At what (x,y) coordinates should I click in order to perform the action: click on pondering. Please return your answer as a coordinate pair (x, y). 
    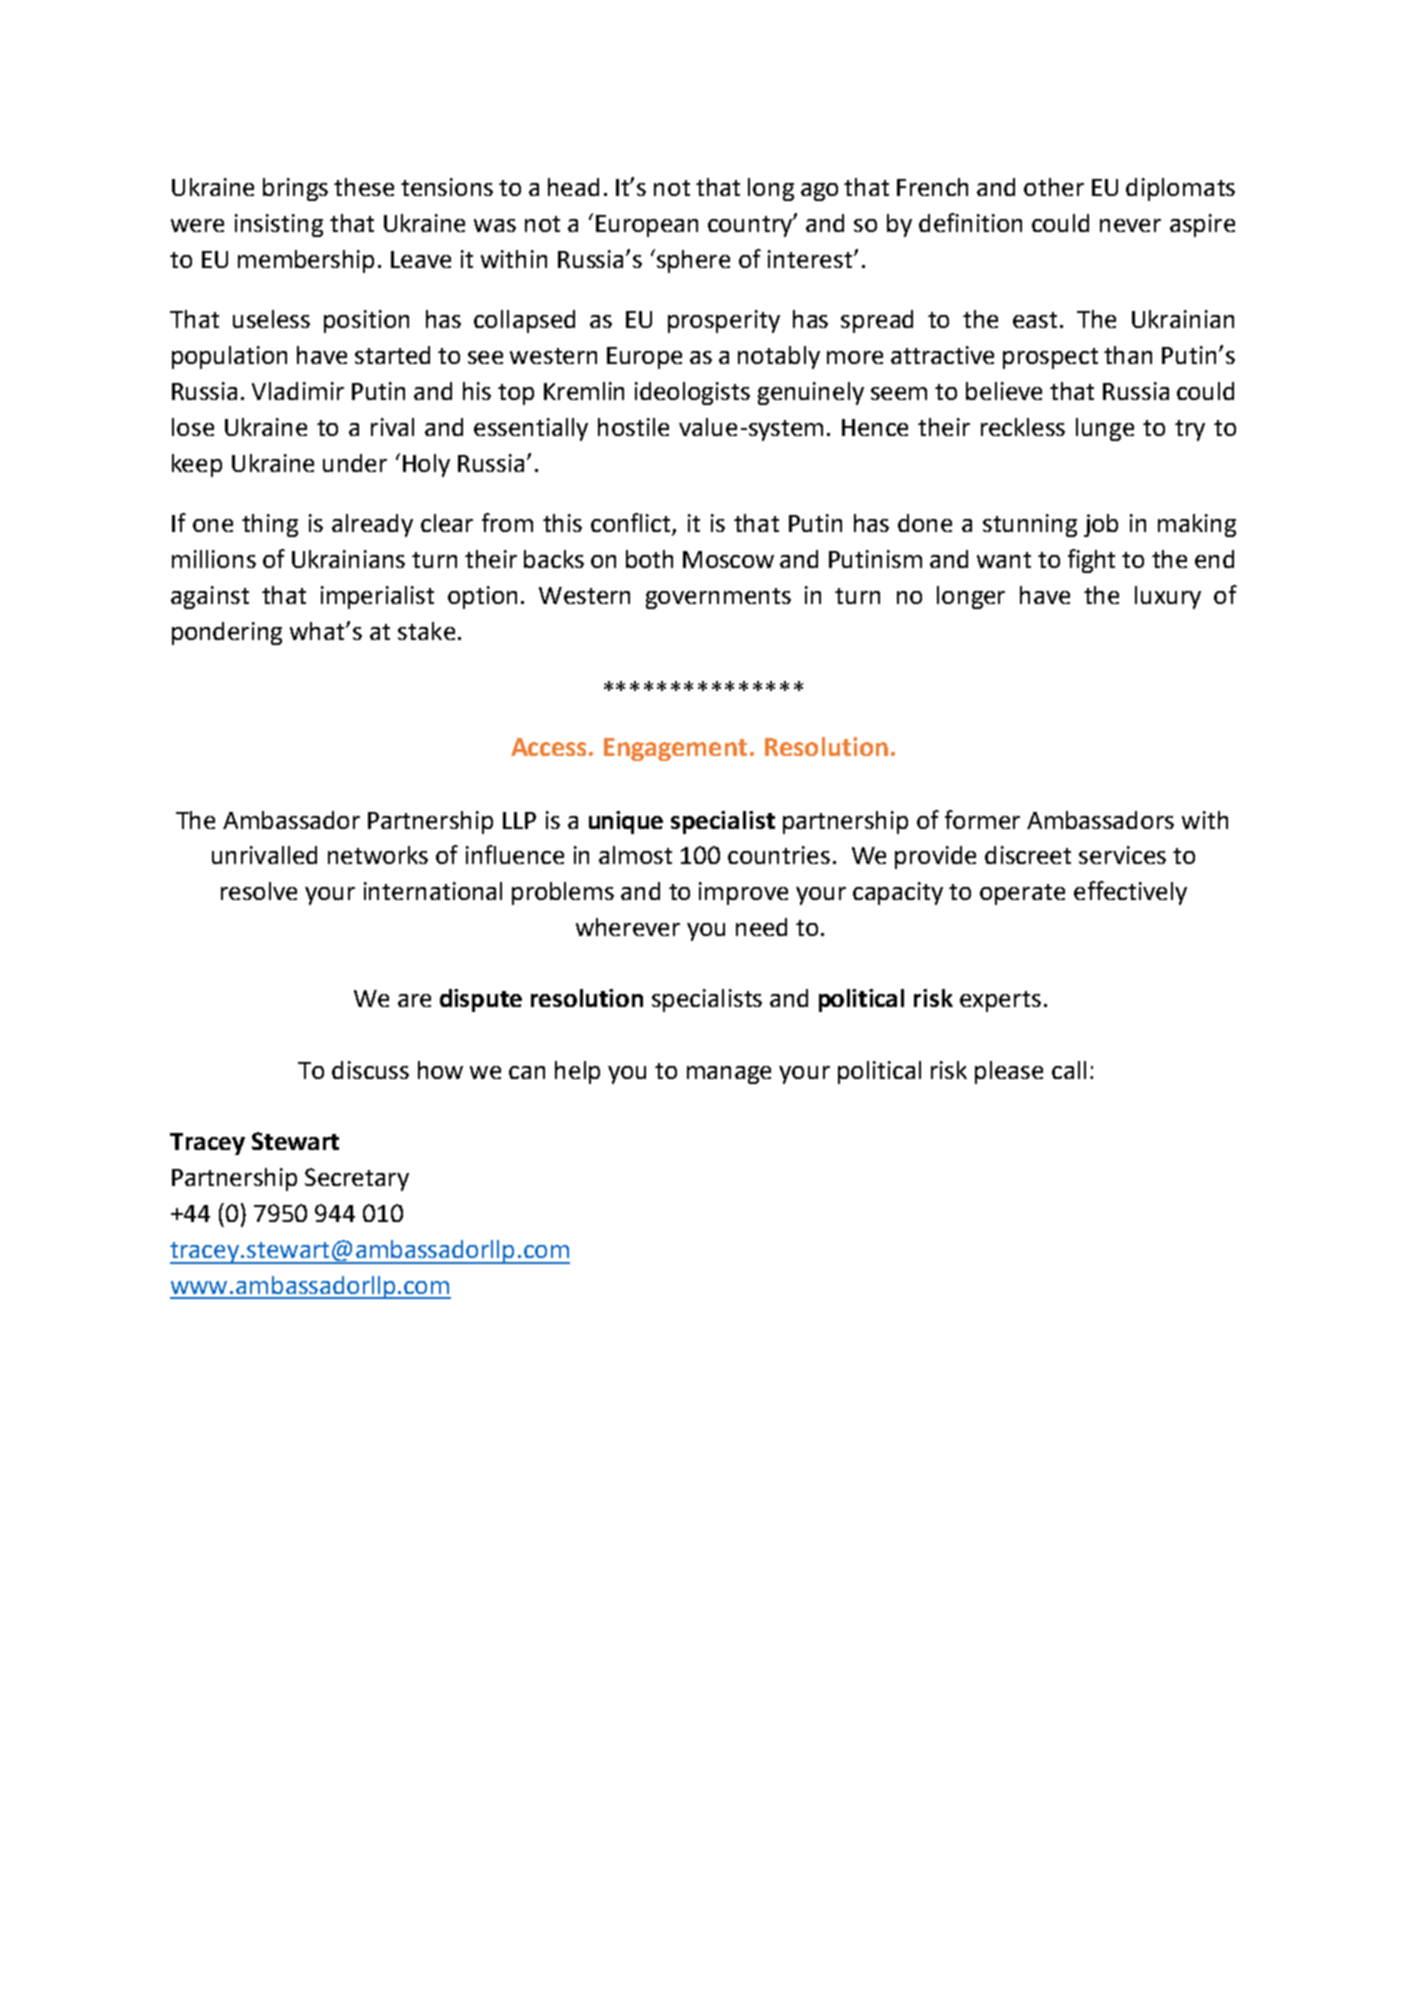
    Looking at the image, I should click on (227, 633).
